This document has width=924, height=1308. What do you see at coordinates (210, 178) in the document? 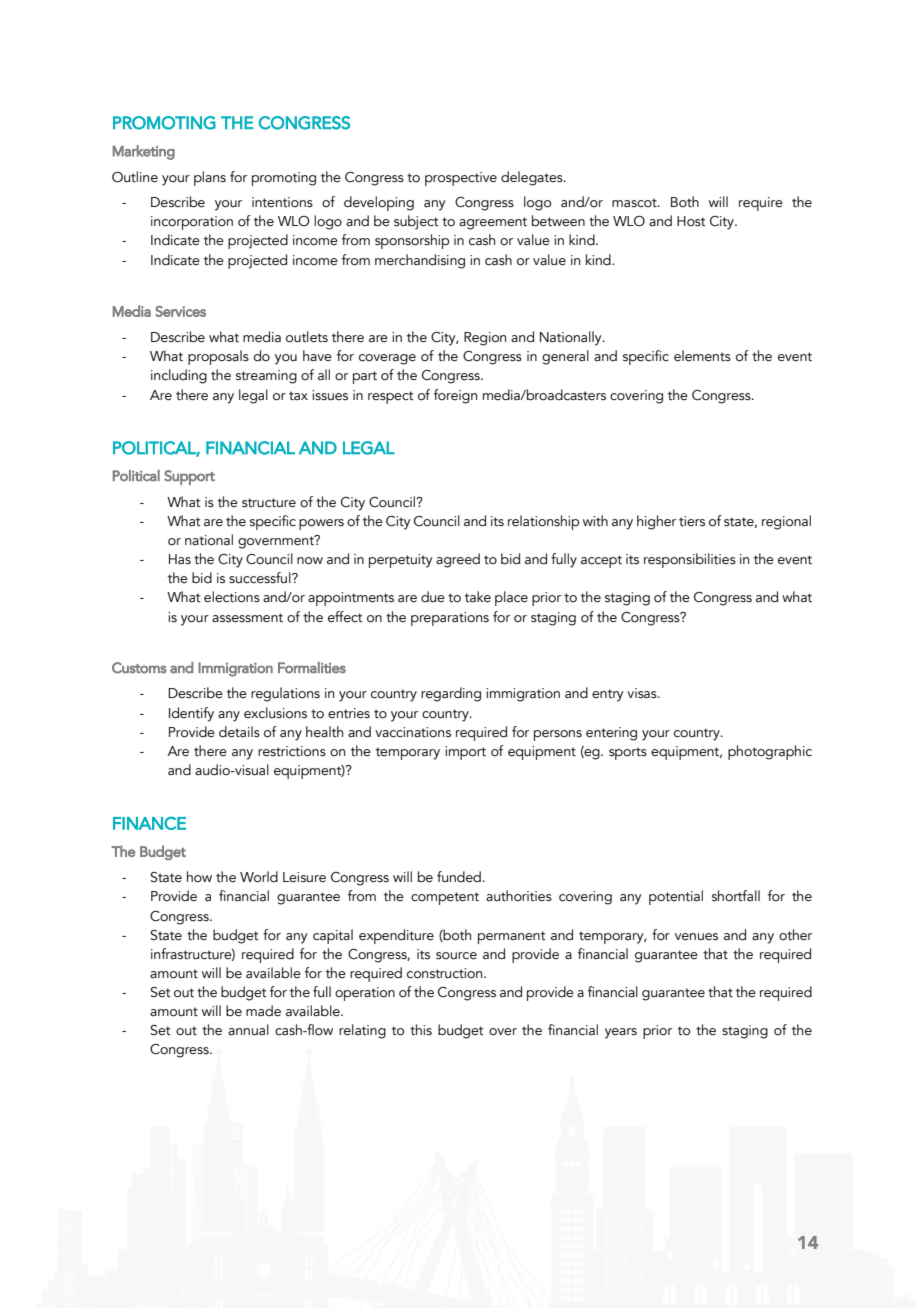
I see `plans` at bounding box center [210, 178].
